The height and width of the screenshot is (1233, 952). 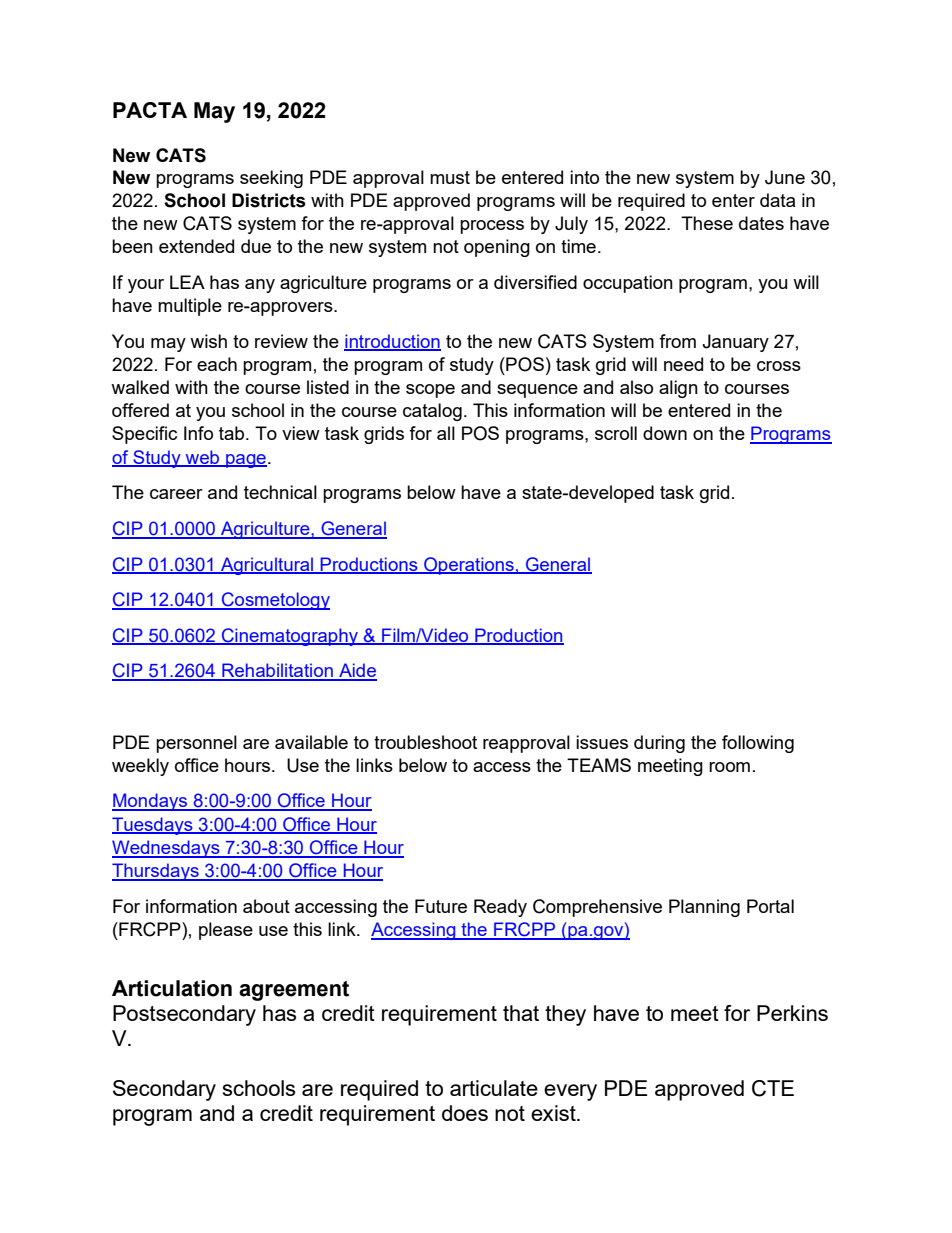 I want to click on all, so click(x=446, y=433).
